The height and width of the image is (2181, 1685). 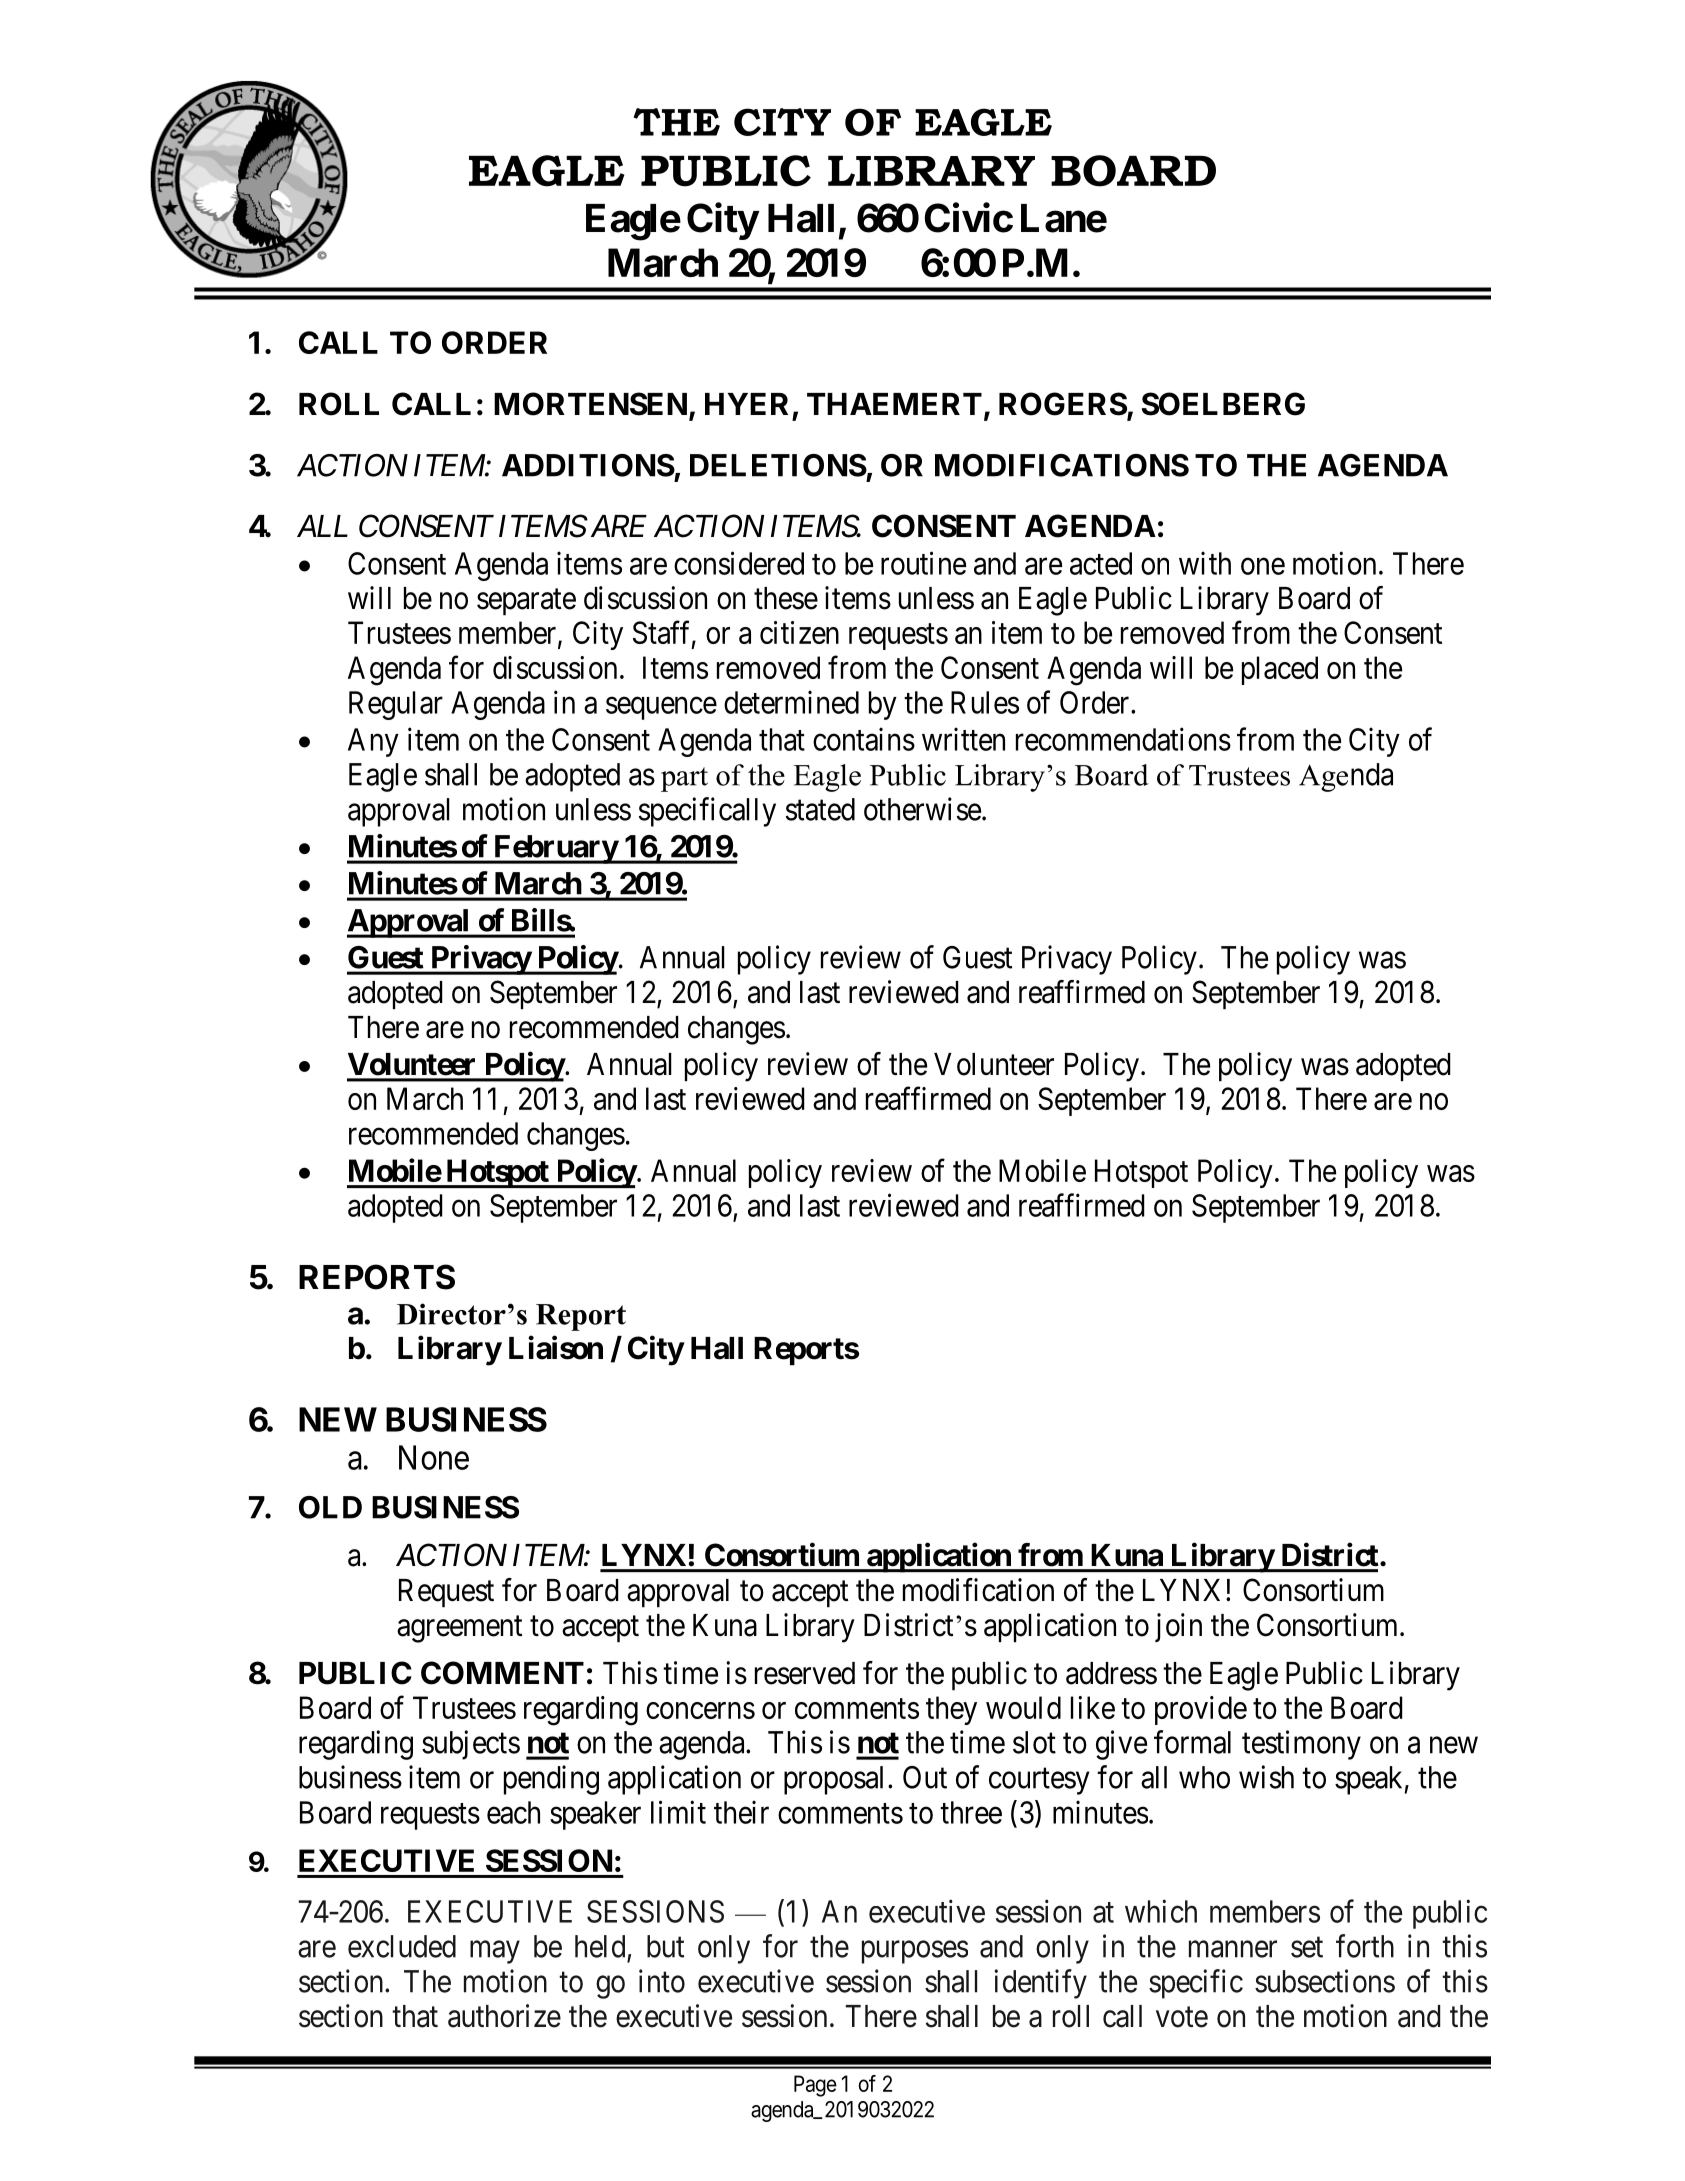 I want to click on MORTENSEN, so click(x=592, y=405).
